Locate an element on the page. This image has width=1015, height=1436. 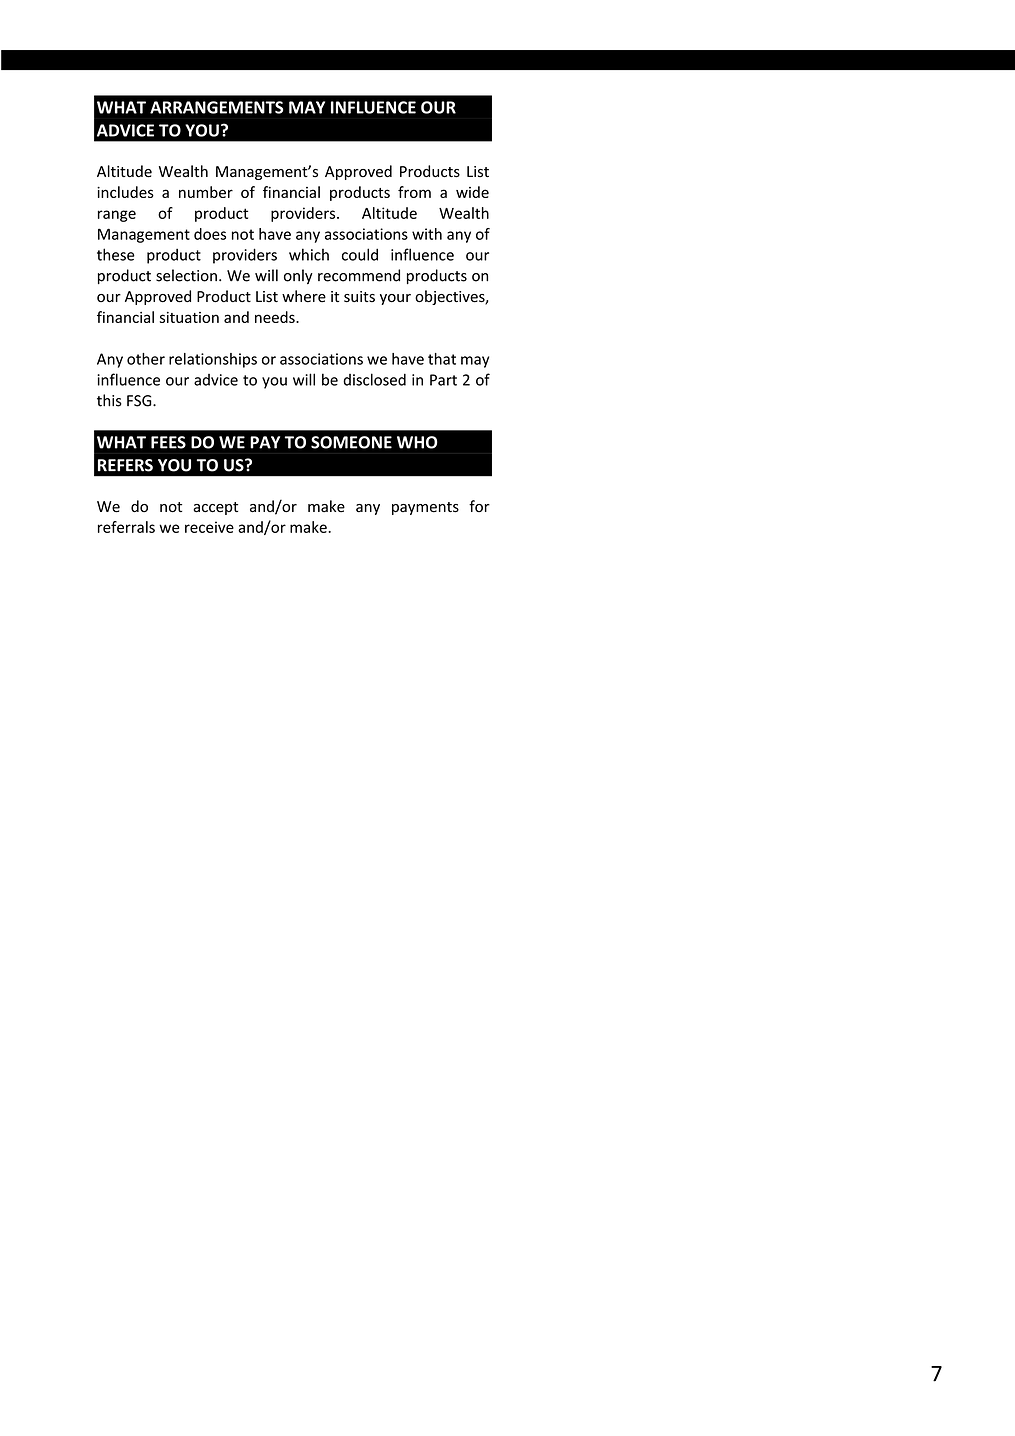
accept is located at coordinates (215, 508).
